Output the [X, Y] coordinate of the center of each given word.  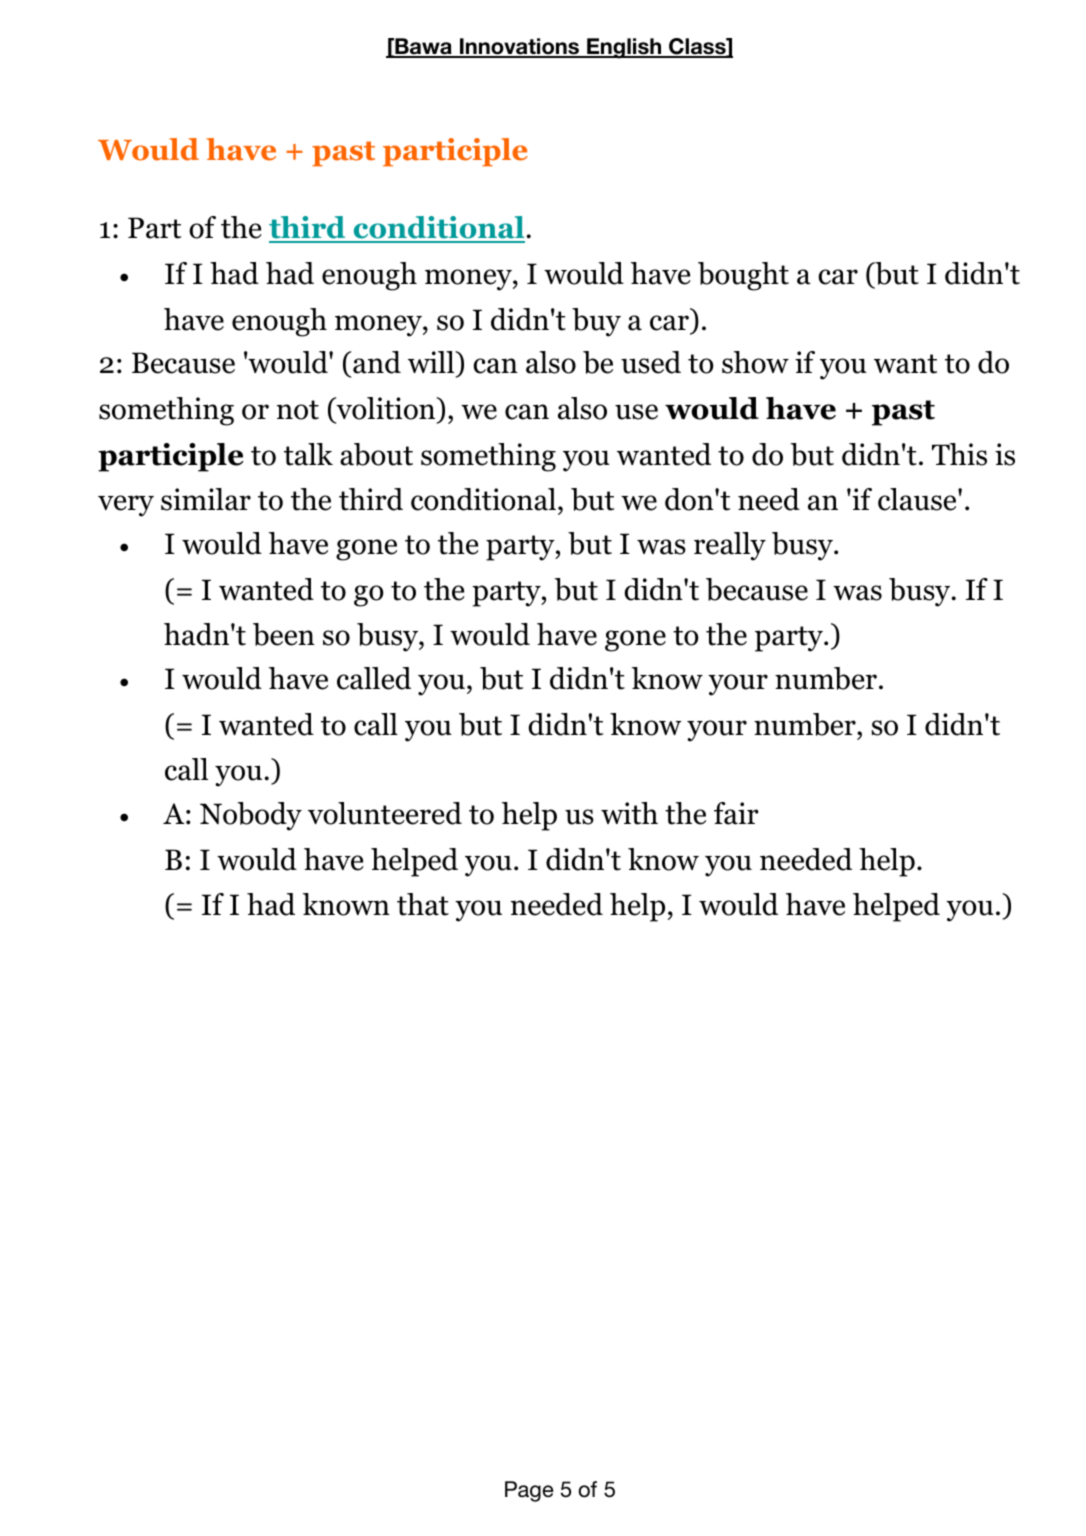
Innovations [520, 47]
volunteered [385, 813]
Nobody [251, 816]
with [629, 813]
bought [743, 276]
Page [529, 1491]
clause [918, 499]
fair [736, 813]
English [624, 48]
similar [206, 499]
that [423, 904]
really [730, 546]
